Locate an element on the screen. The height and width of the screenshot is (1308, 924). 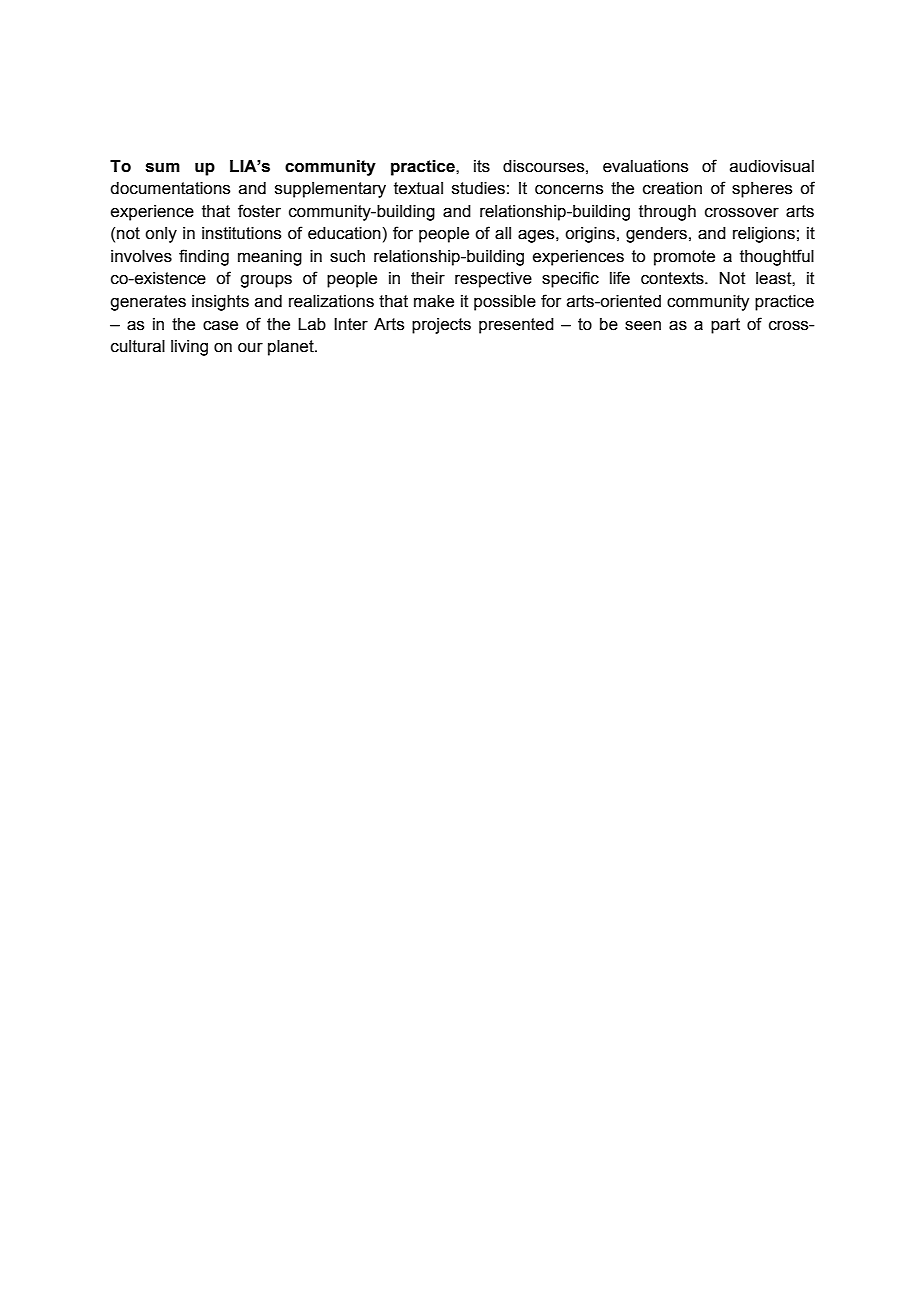
part is located at coordinates (725, 326).
